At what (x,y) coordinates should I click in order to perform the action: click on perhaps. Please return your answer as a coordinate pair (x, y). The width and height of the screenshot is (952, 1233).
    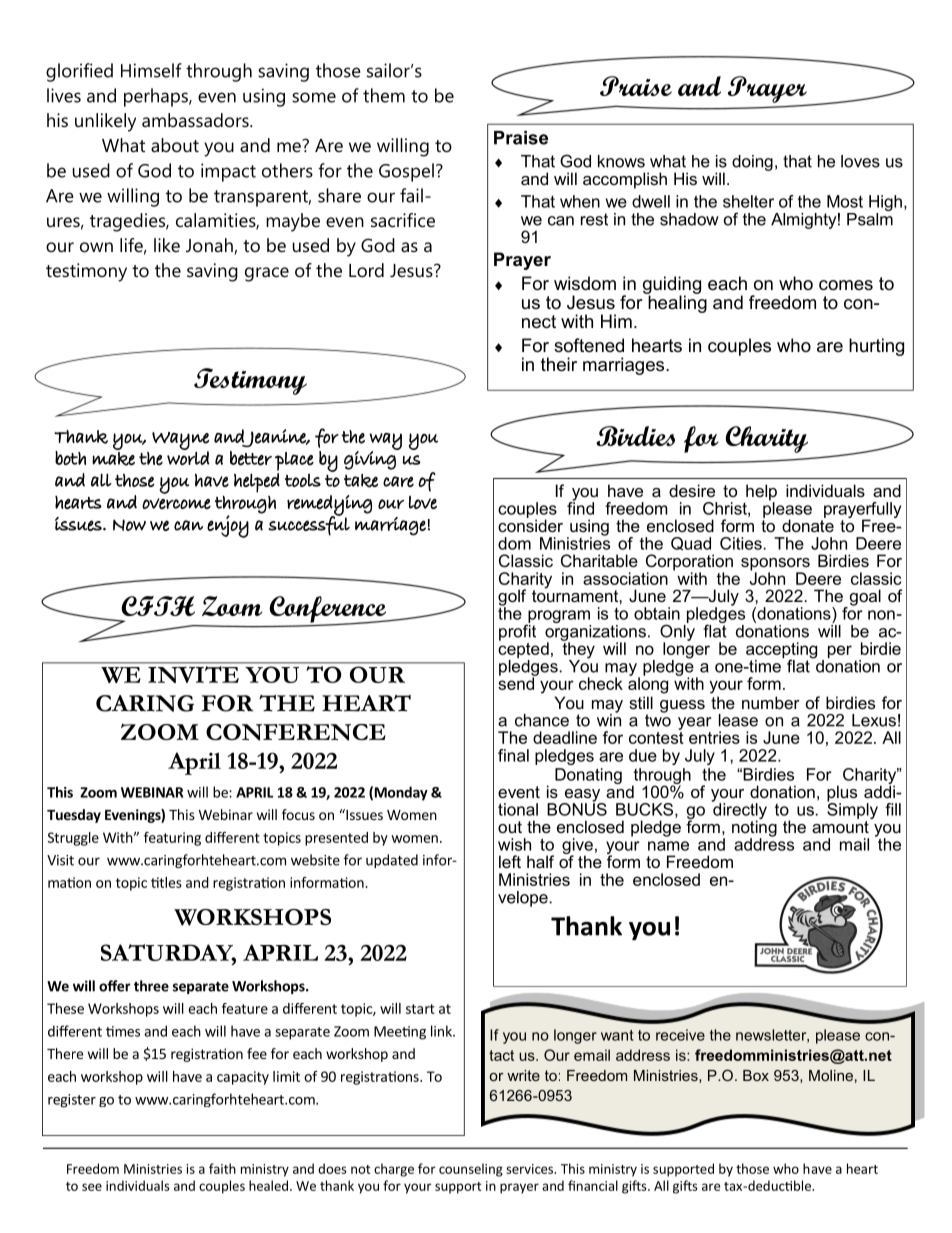
    Looking at the image, I should click on (157, 97).
